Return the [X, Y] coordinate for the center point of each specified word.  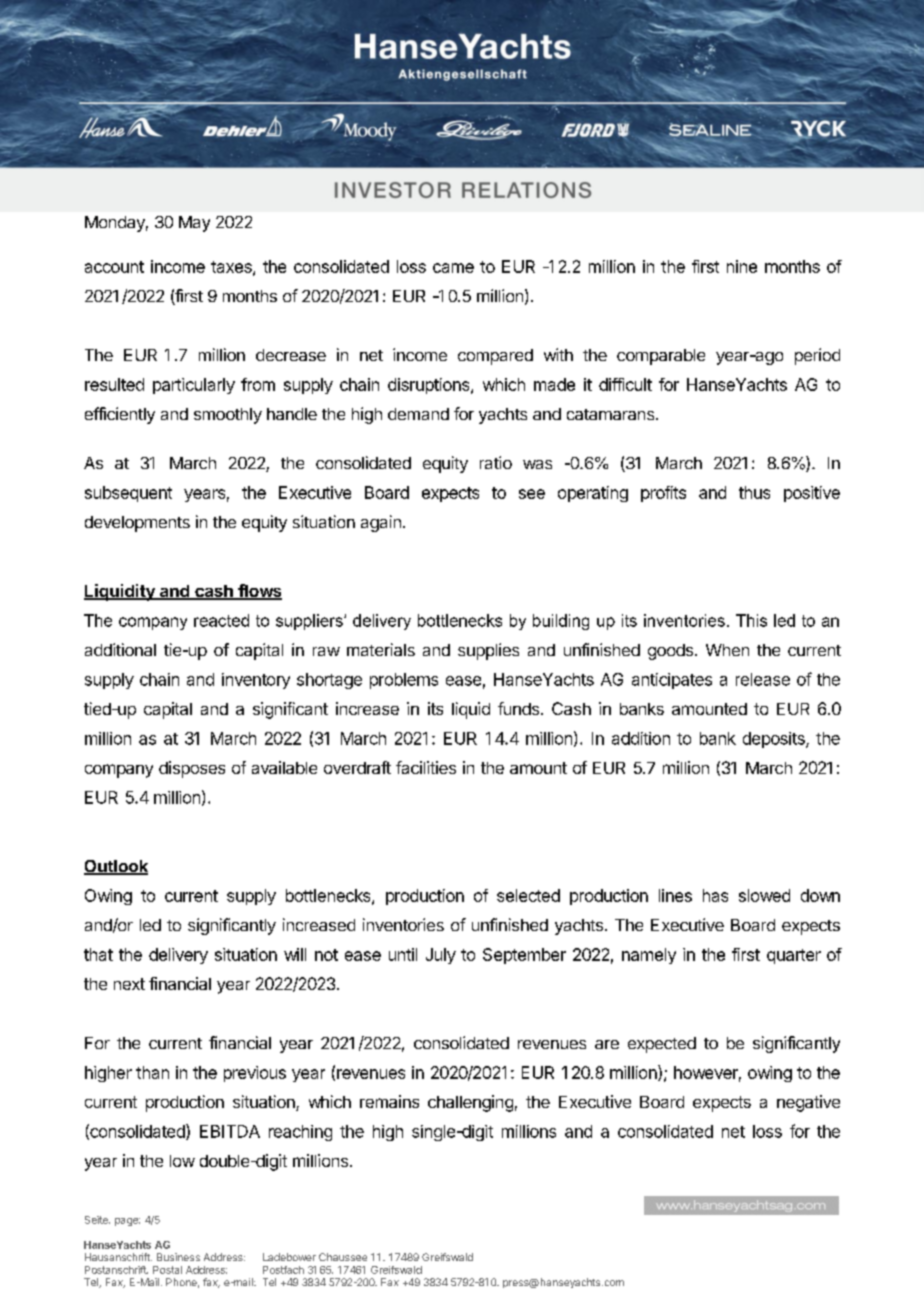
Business [178, 1257]
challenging [470, 1103]
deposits [775, 740]
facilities [426, 767]
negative [808, 1103]
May [194, 224]
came [453, 268]
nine [742, 266]
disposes [192, 769]
